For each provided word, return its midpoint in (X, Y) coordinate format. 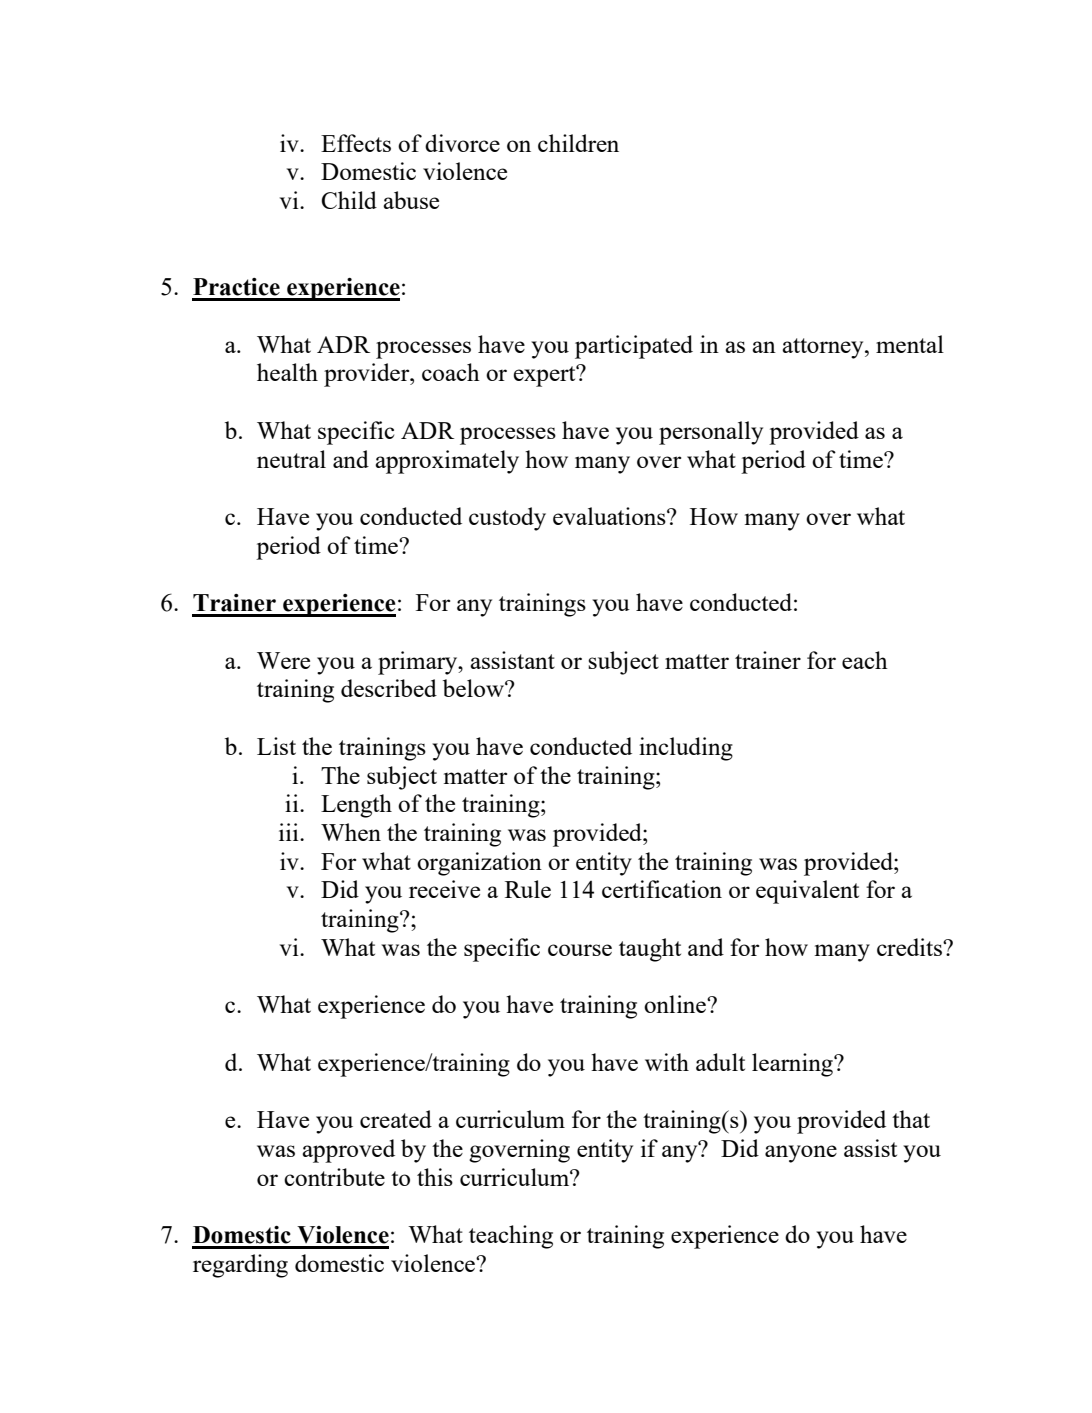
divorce (462, 143)
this (435, 1177)
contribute (334, 1177)
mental (910, 344)
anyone (801, 1154)
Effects (356, 143)
